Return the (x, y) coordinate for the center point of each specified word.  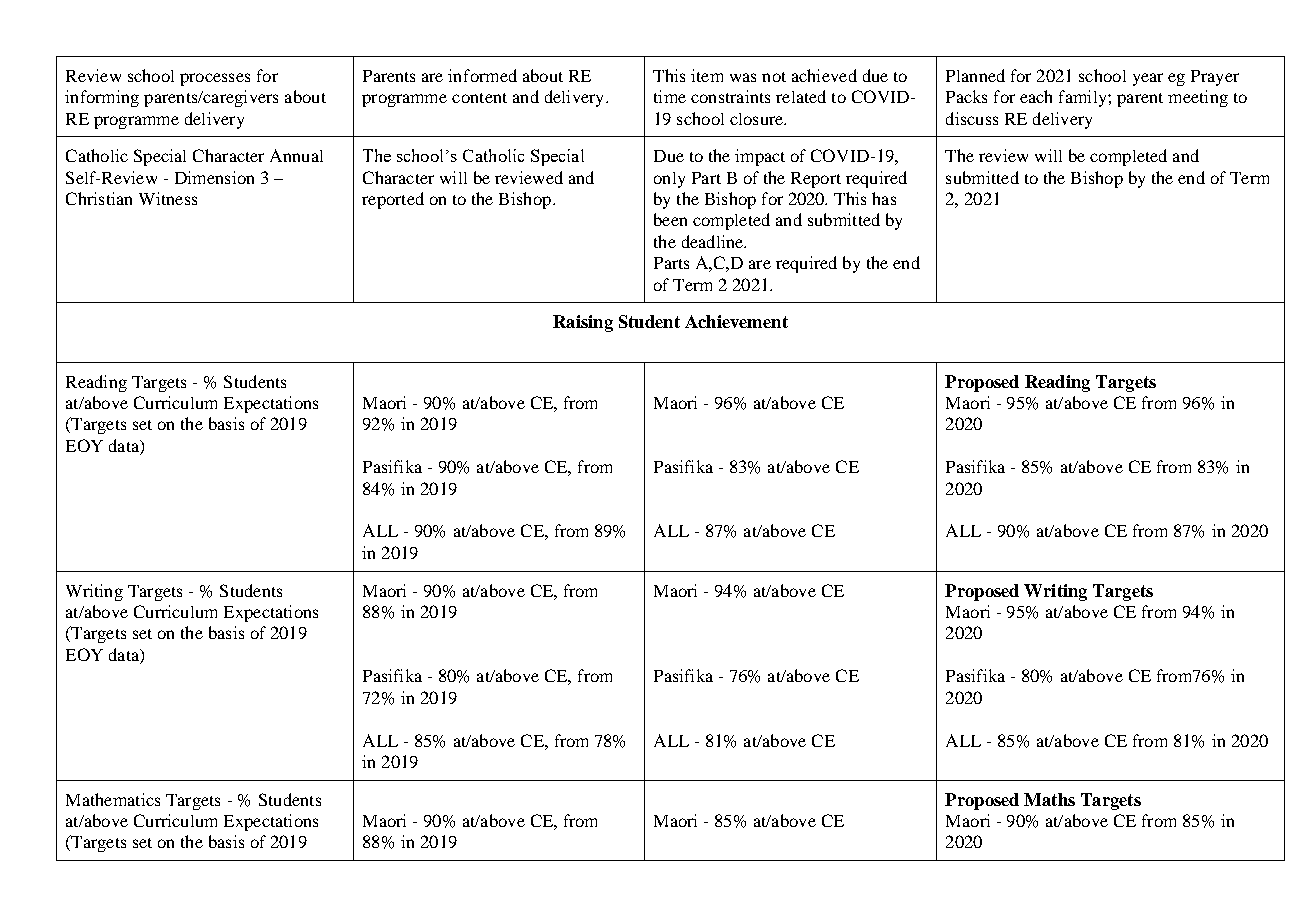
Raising (583, 323)
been (670, 219)
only (669, 180)
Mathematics (113, 799)
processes (215, 79)
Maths (1049, 799)
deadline (714, 241)
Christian (99, 198)
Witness (168, 198)
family (1084, 98)
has (884, 198)
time (670, 96)
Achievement (736, 321)
